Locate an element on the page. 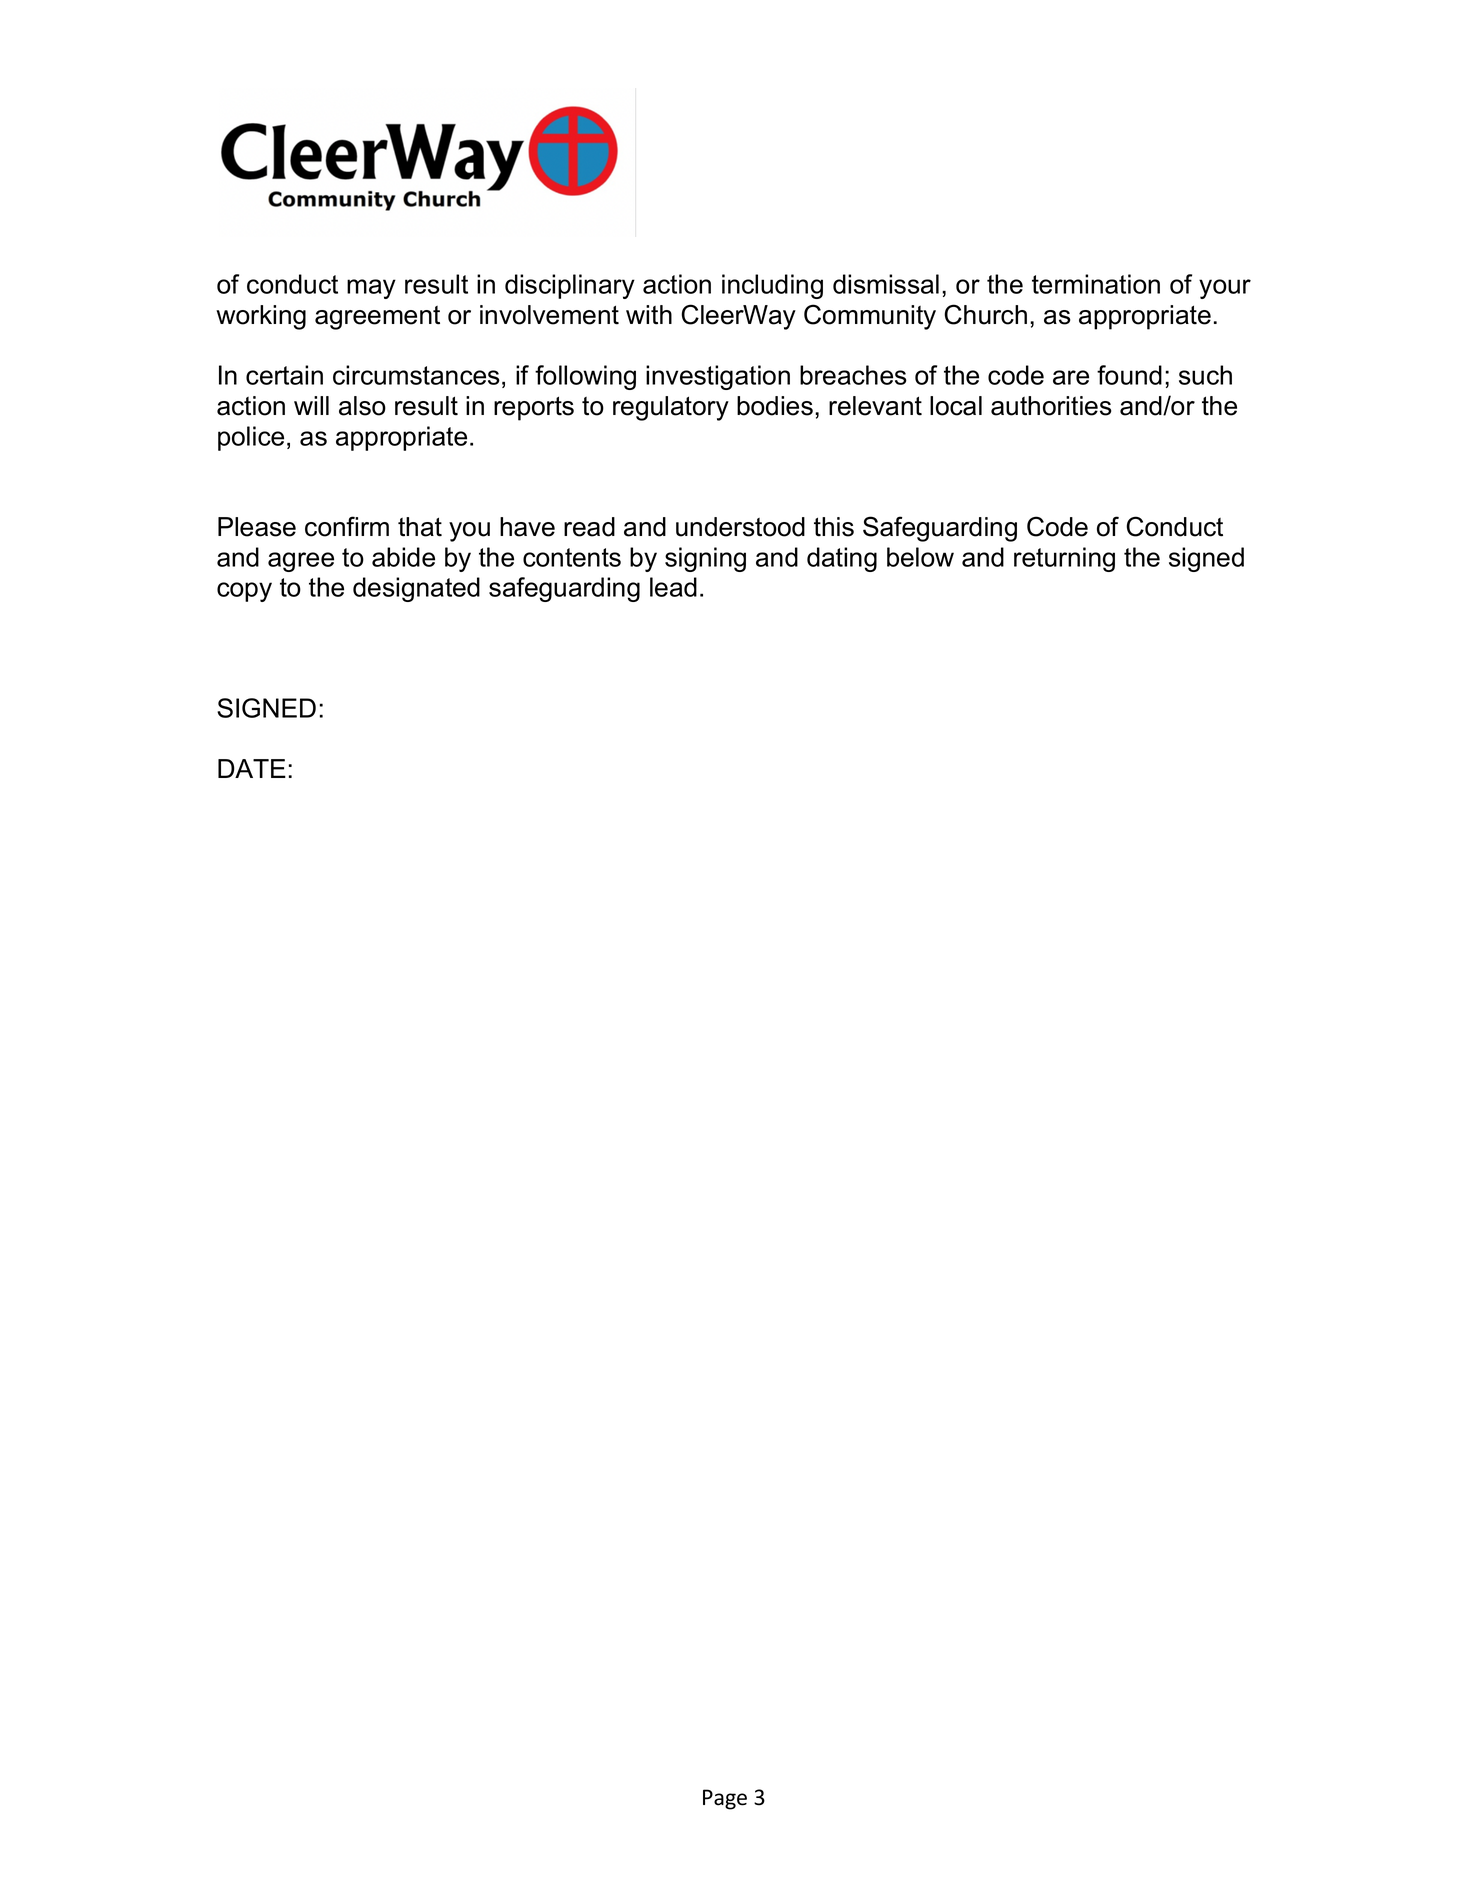 The width and height of the image is (1465, 1895). returning is located at coordinates (1064, 559).
